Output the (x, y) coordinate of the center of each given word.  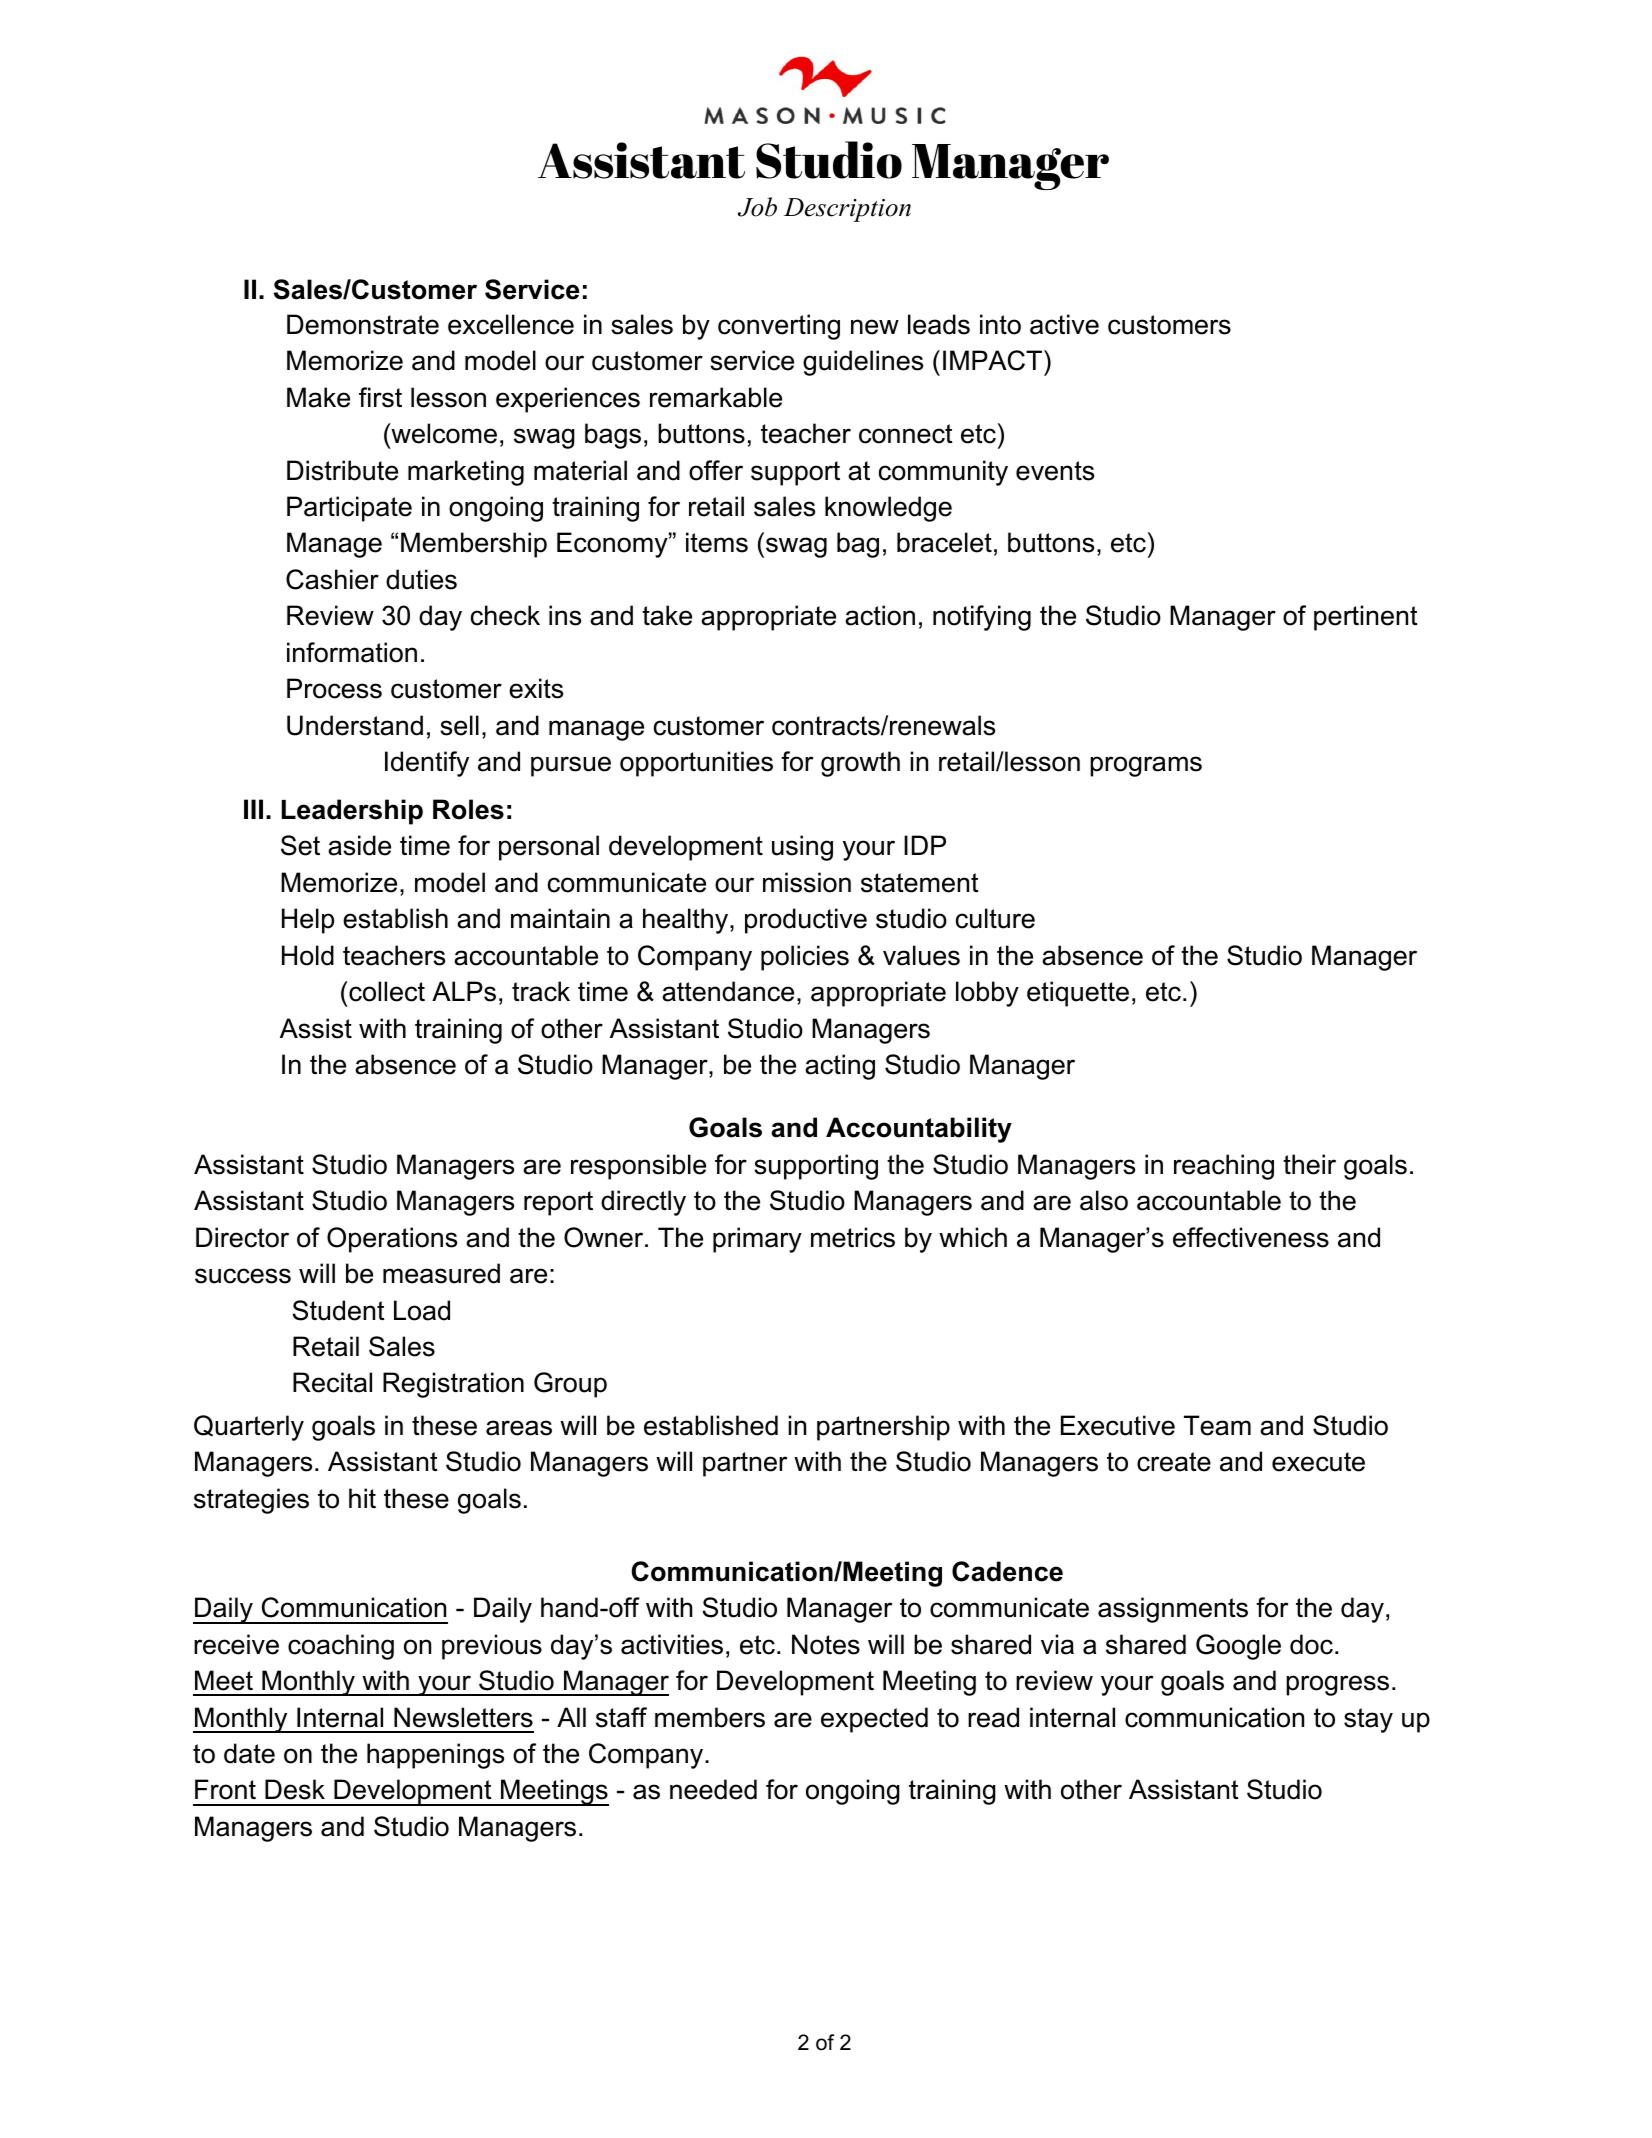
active (1064, 324)
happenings (435, 1756)
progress (1337, 1685)
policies (805, 958)
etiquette (1078, 994)
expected (874, 1720)
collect (386, 991)
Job (757, 207)
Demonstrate (363, 324)
